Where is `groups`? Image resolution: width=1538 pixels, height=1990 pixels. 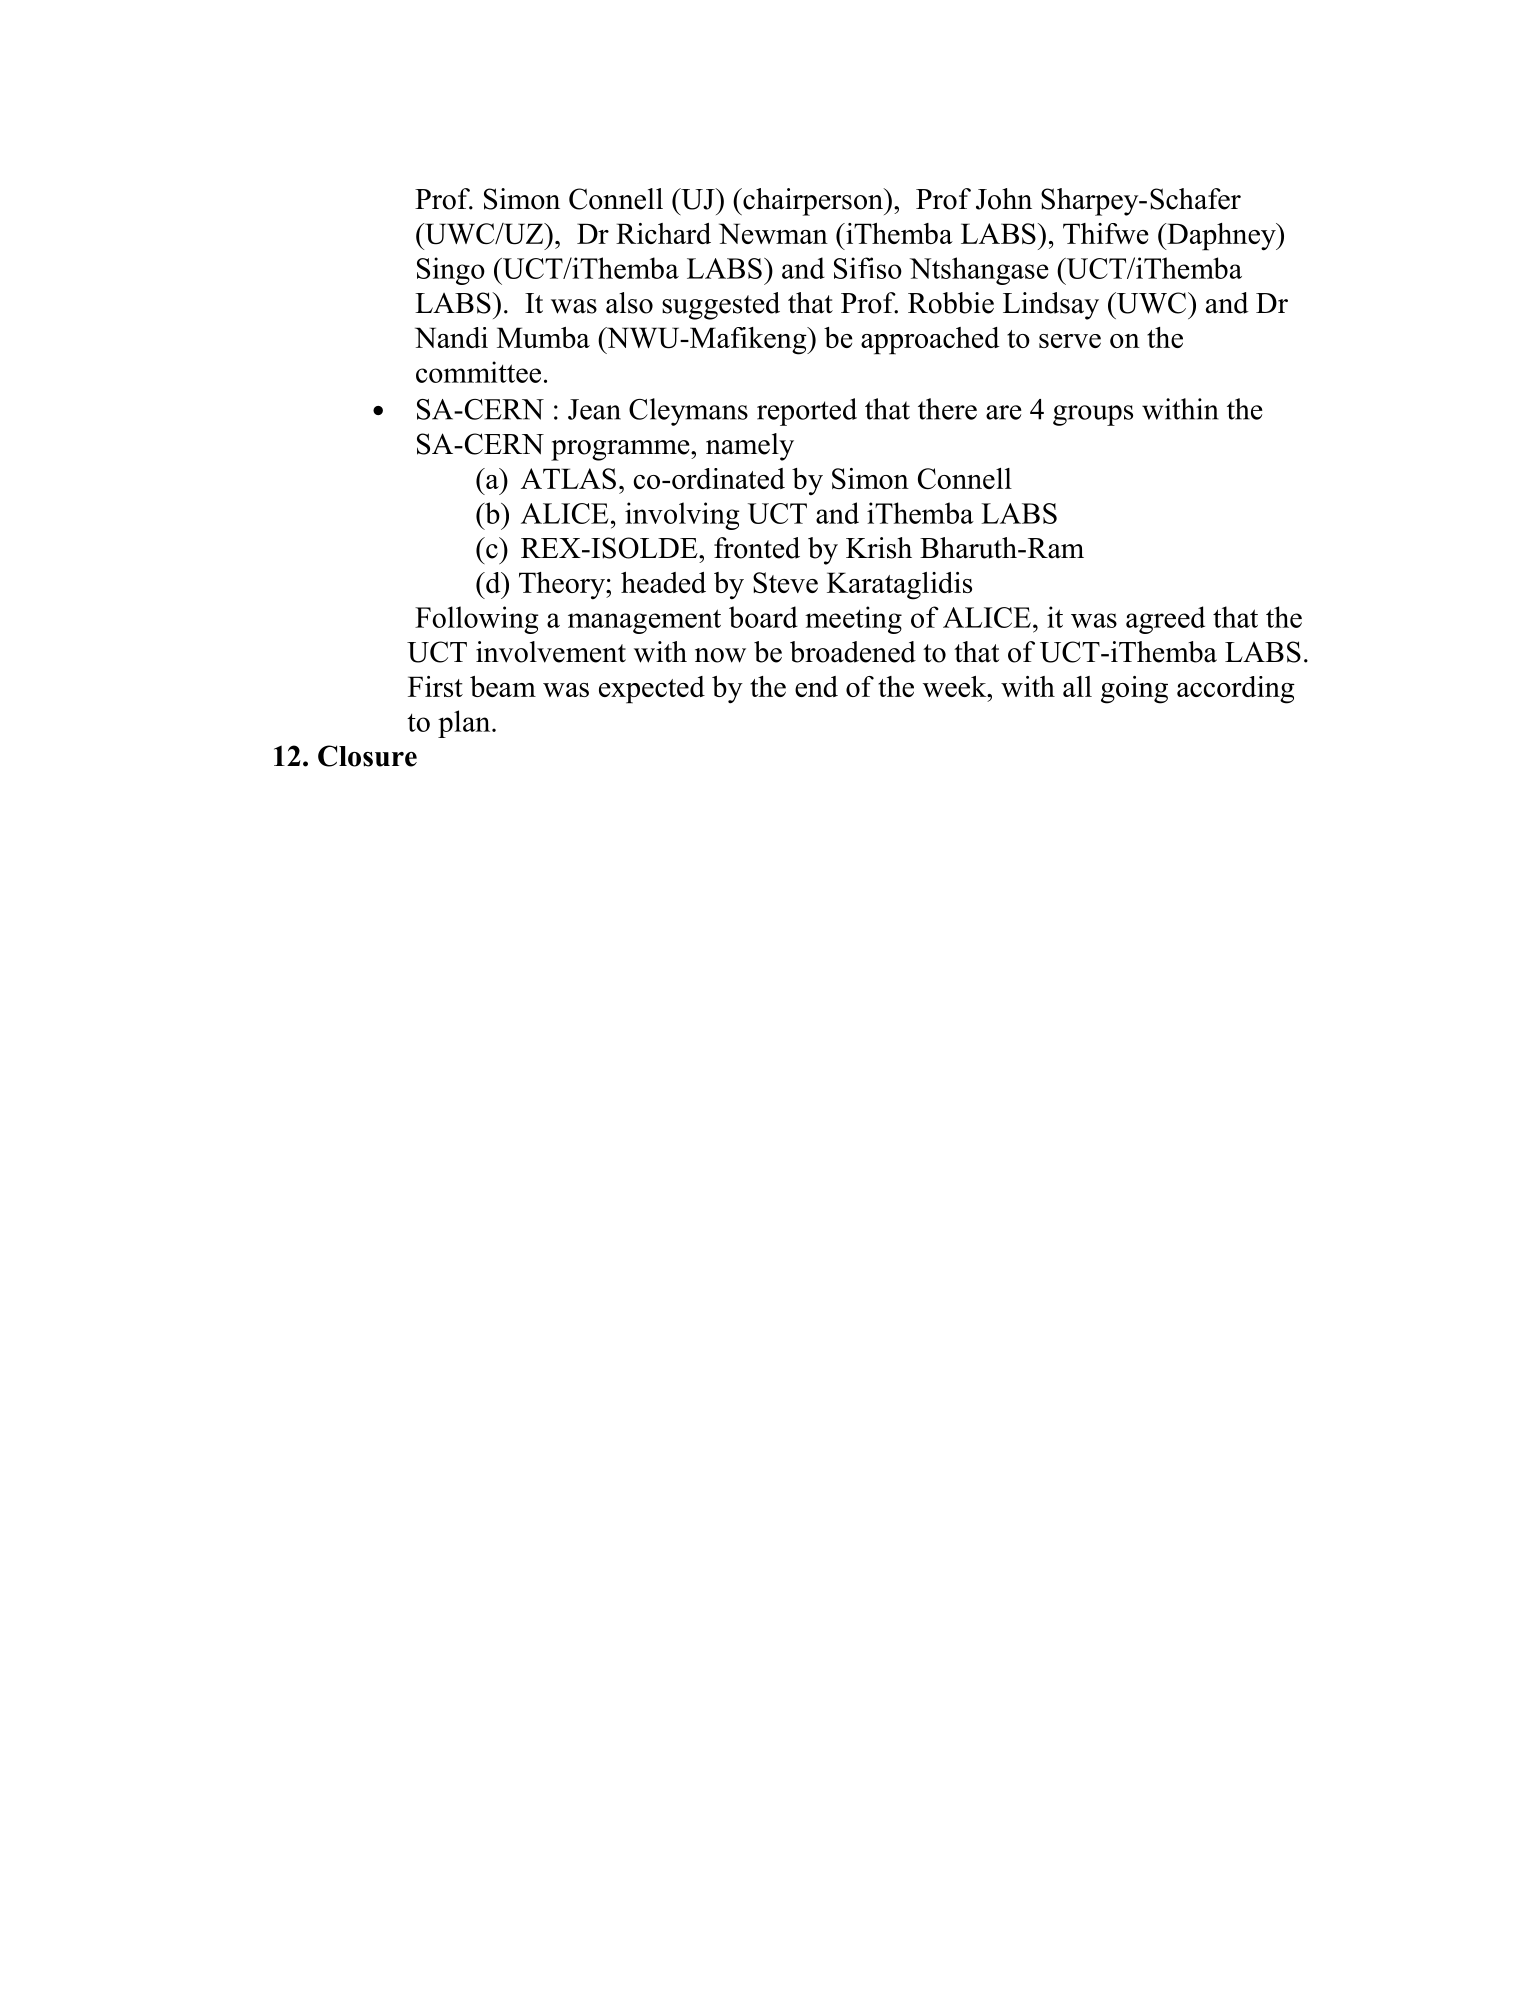
groups is located at coordinates (1093, 415).
